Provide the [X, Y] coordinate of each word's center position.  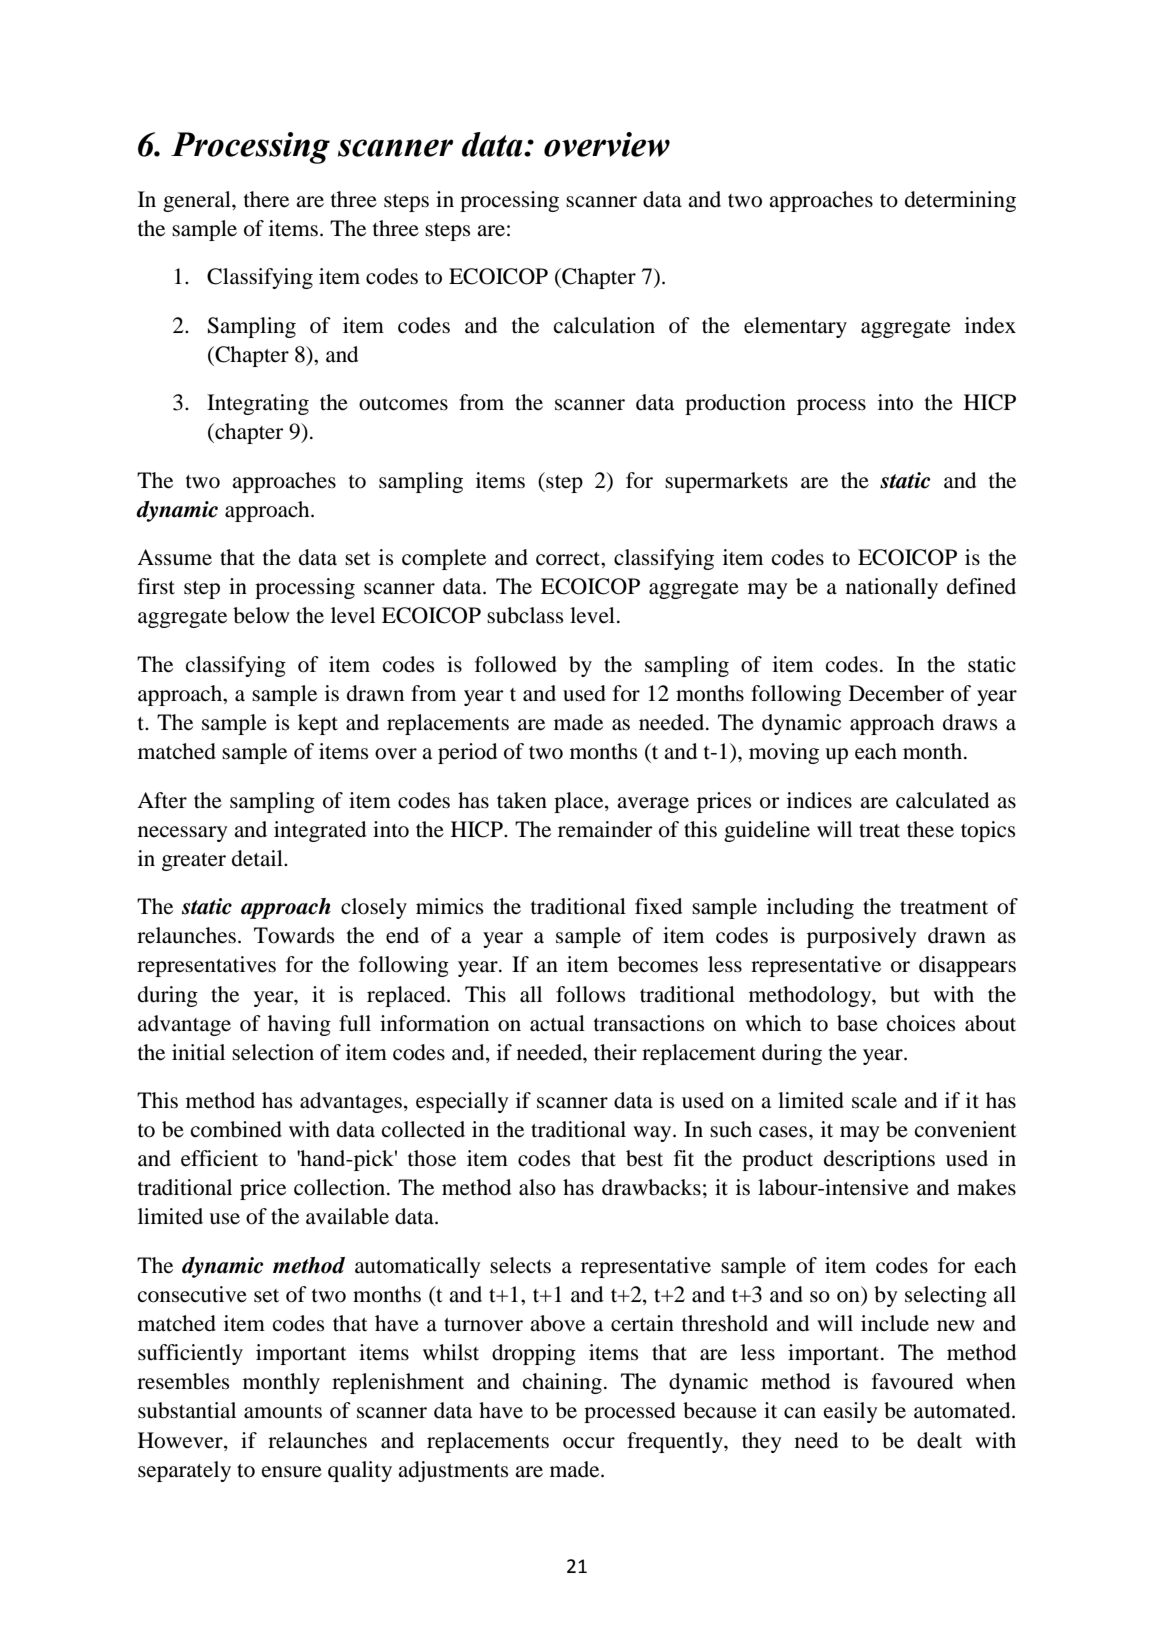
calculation [604, 325]
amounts [283, 1412]
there [266, 199]
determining [960, 201]
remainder [605, 829]
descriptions [879, 1160]
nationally [892, 588]
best [644, 1158]
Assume [174, 557]
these [930, 829]
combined [236, 1129]
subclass [525, 615]
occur [589, 1443]
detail [258, 858]
